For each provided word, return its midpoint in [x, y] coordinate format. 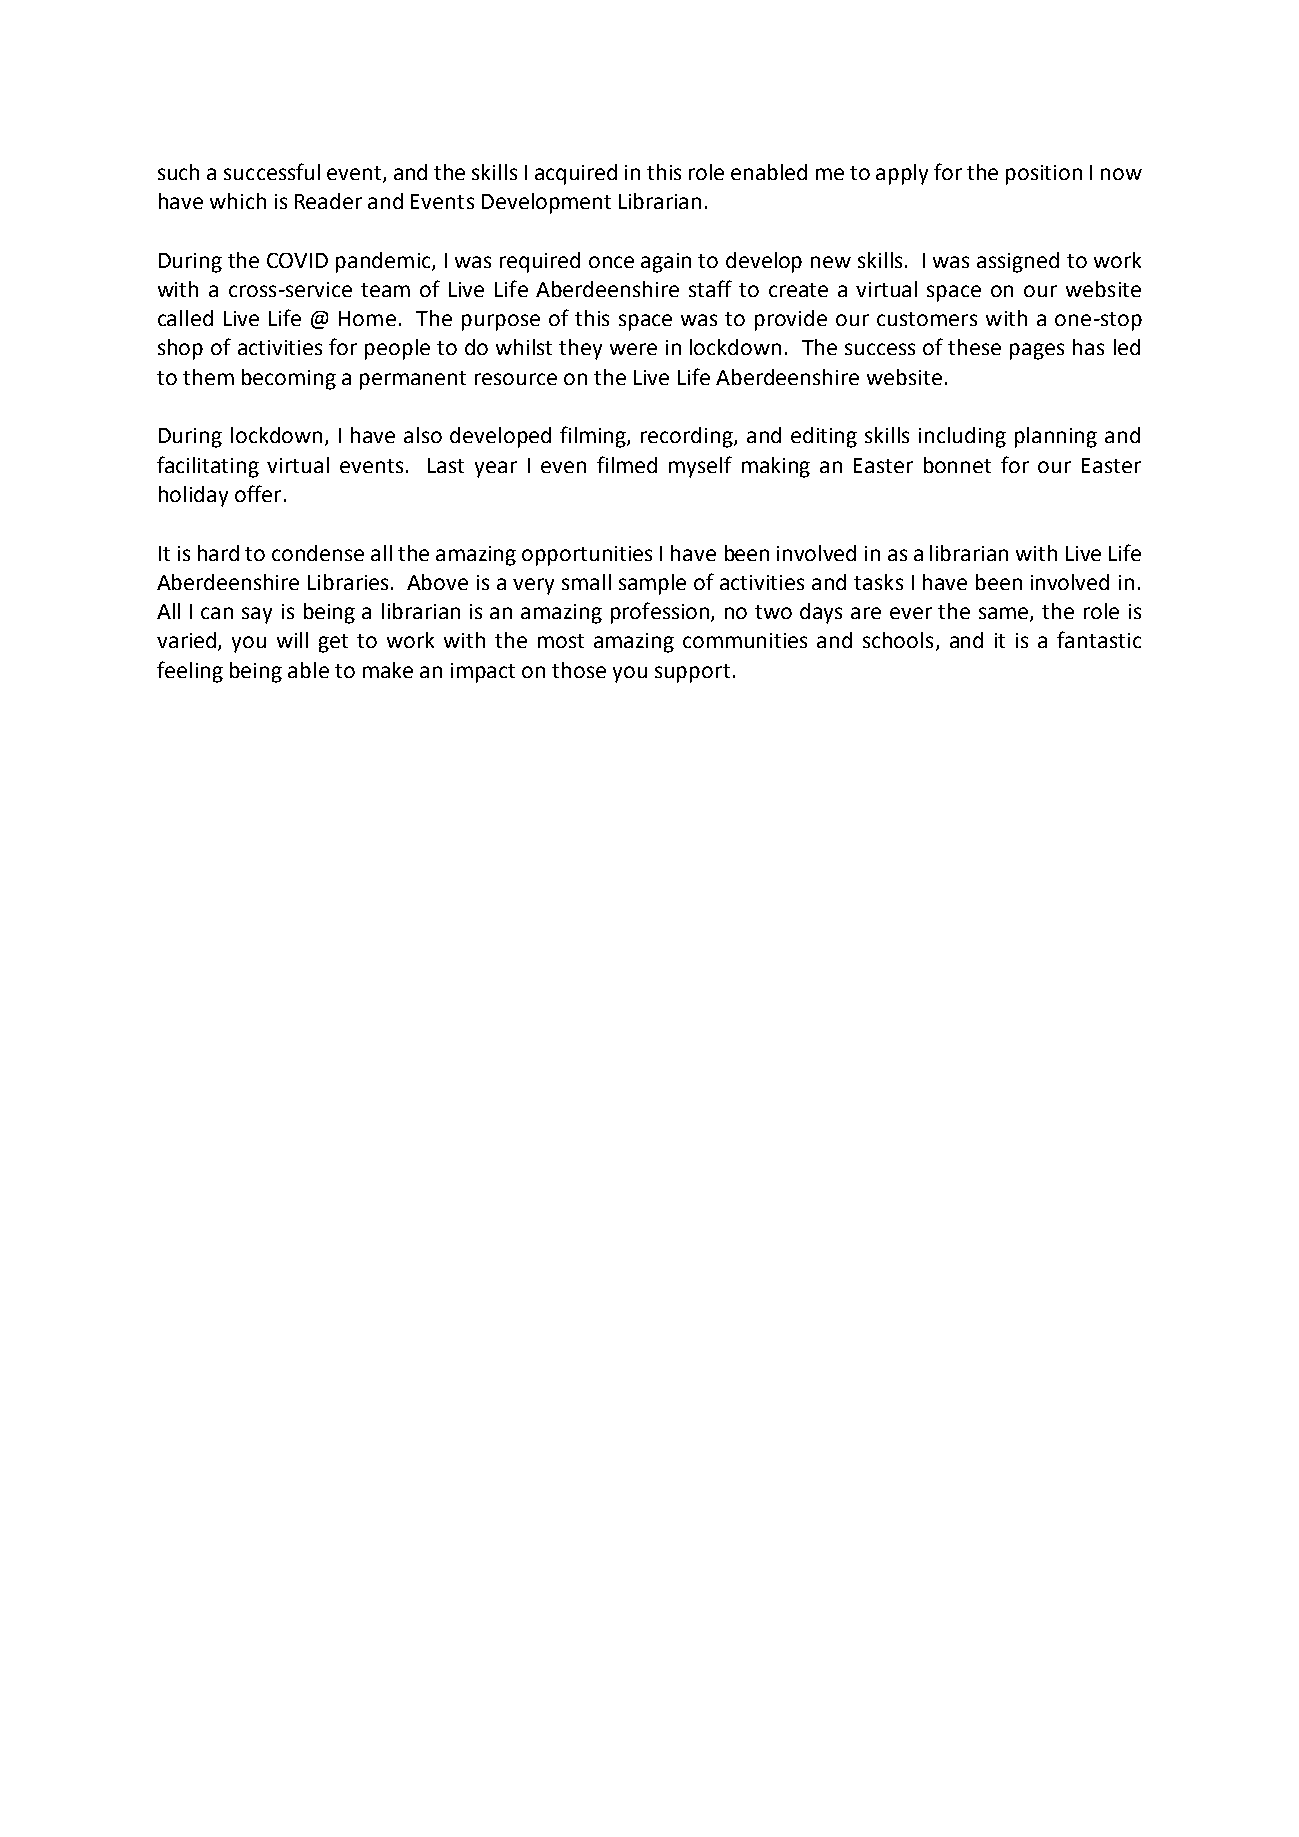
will [292, 640]
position [1044, 175]
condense [318, 553]
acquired [576, 174]
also [423, 435]
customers [927, 319]
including [962, 437]
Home [367, 318]
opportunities [587, 556]
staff [710, 288]
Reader [328, 201]
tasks [878, 582]
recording [688, 437]
